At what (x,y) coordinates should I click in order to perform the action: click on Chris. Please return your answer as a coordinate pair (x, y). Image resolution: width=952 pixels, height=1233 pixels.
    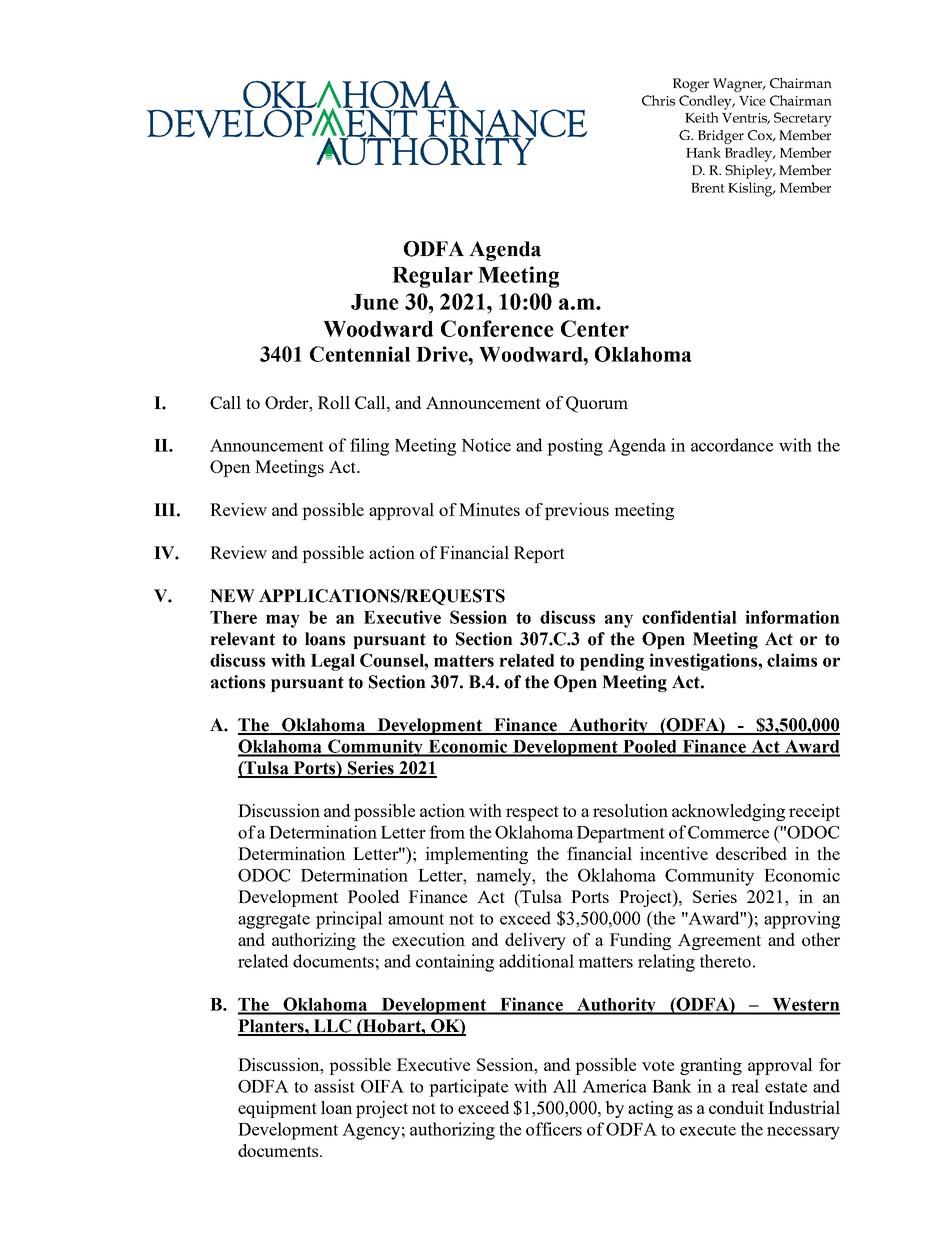
    Looking at the image, I should click on (658, 100).
